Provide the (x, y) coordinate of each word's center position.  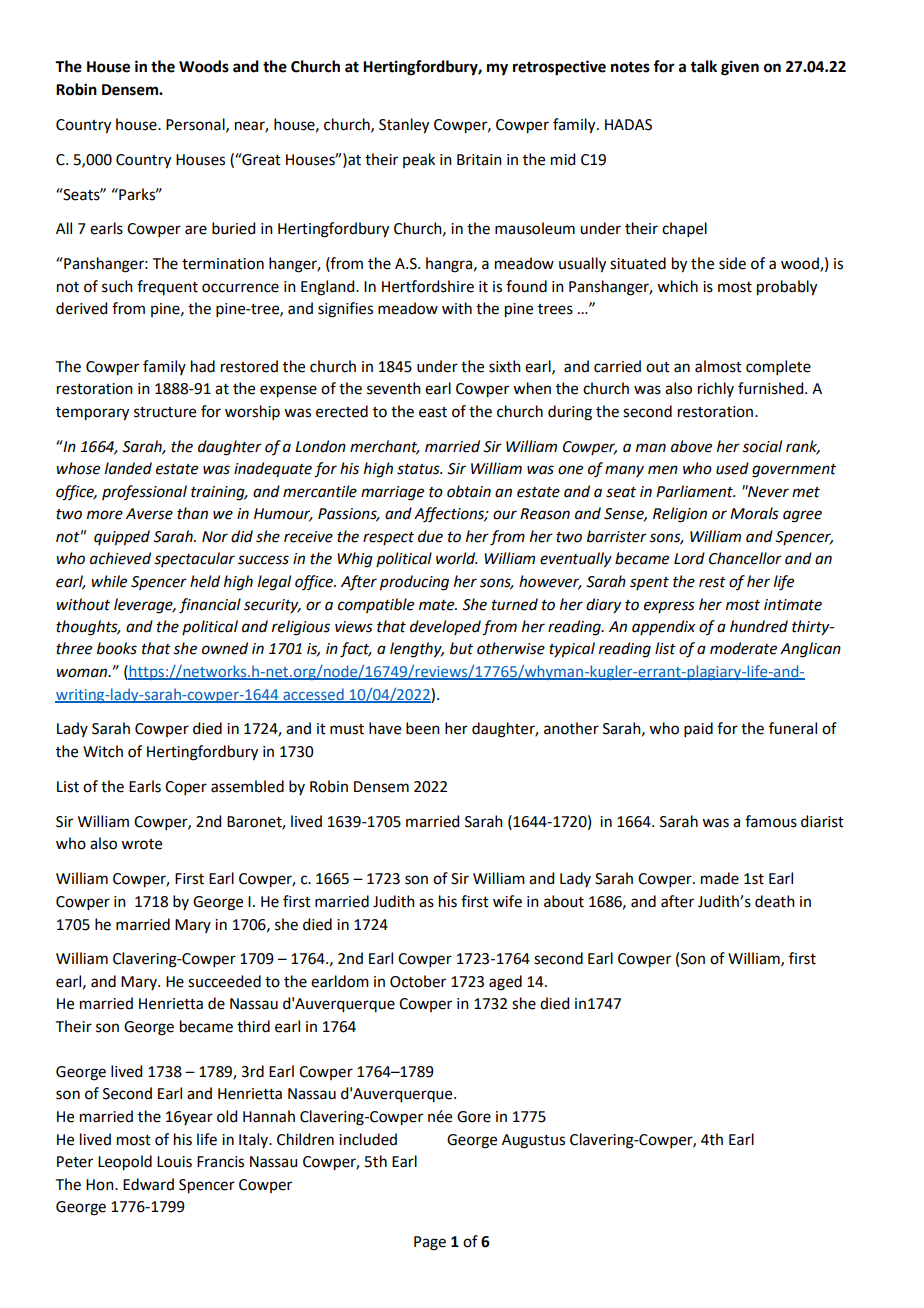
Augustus (533, 1141)
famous (771, 821)
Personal (196, 125)
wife (507, 901)
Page (430, 1243)
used (732, 468)
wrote (141, 844)
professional (144, 492)
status (419, 469)
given (740, 68)
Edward (148, 1184)
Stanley (404, 126)
